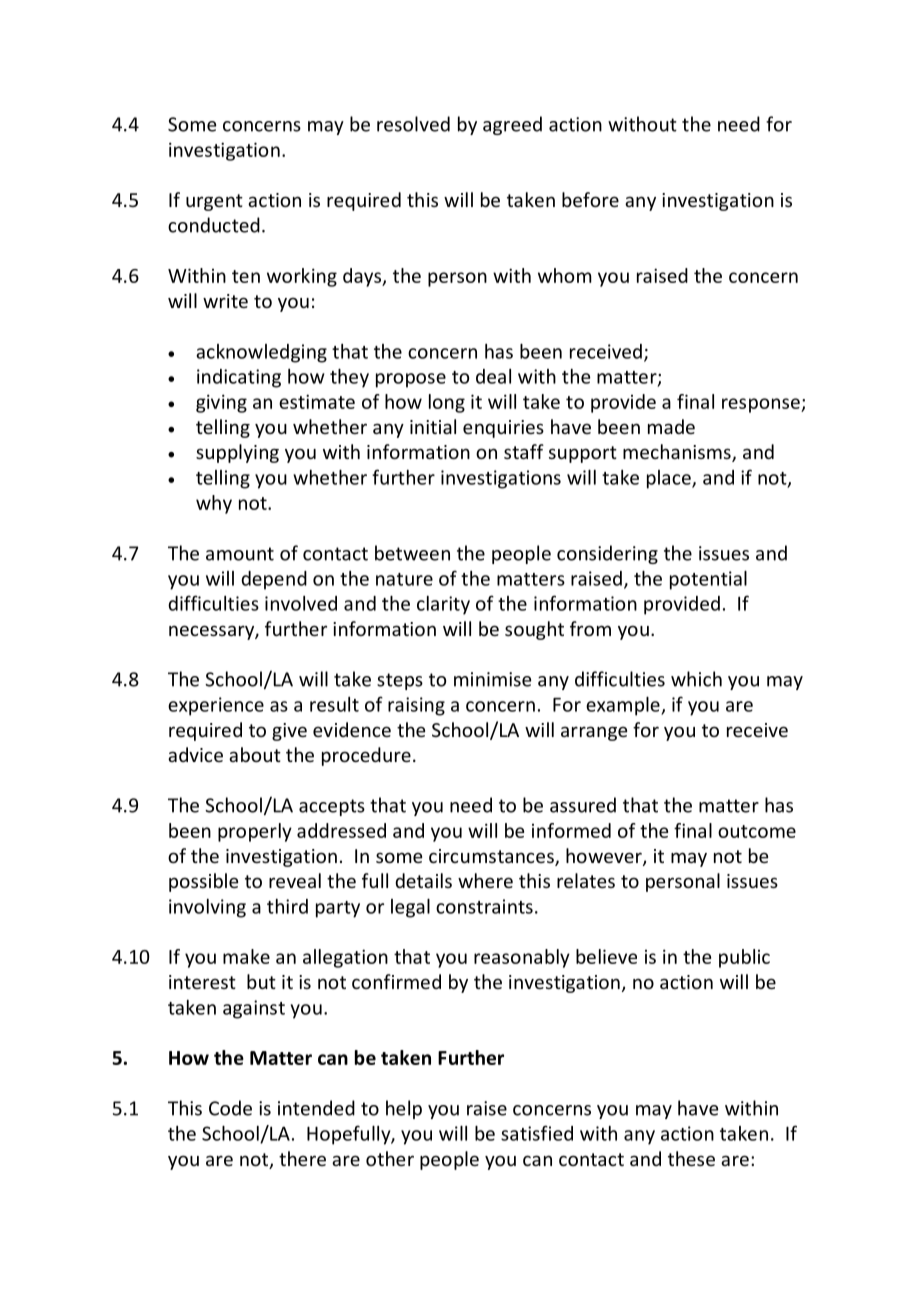 The width and height of the page is (924, 1308). I want to click on outcome, so click(757, 831).
